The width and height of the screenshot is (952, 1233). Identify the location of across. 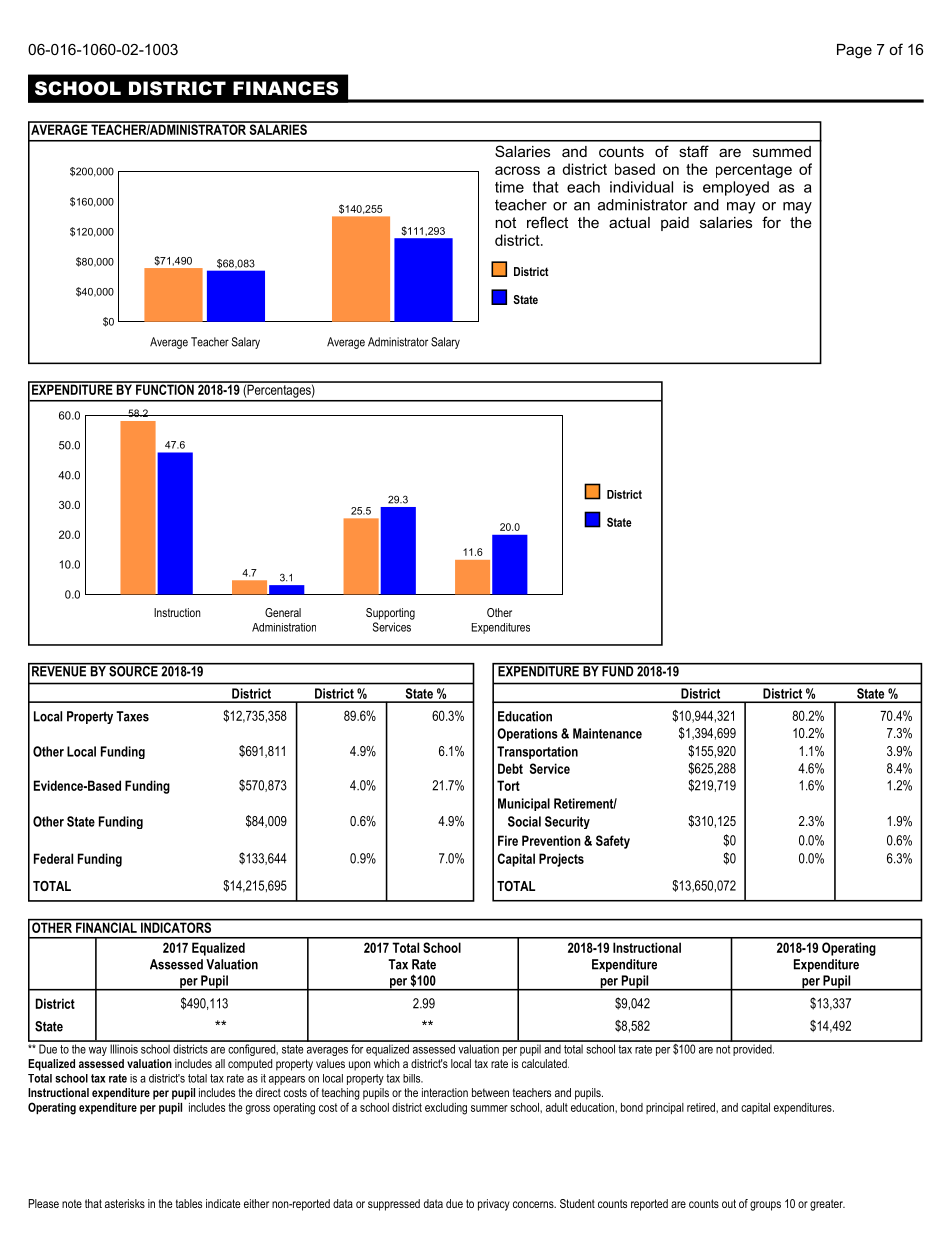
(517, 170).
